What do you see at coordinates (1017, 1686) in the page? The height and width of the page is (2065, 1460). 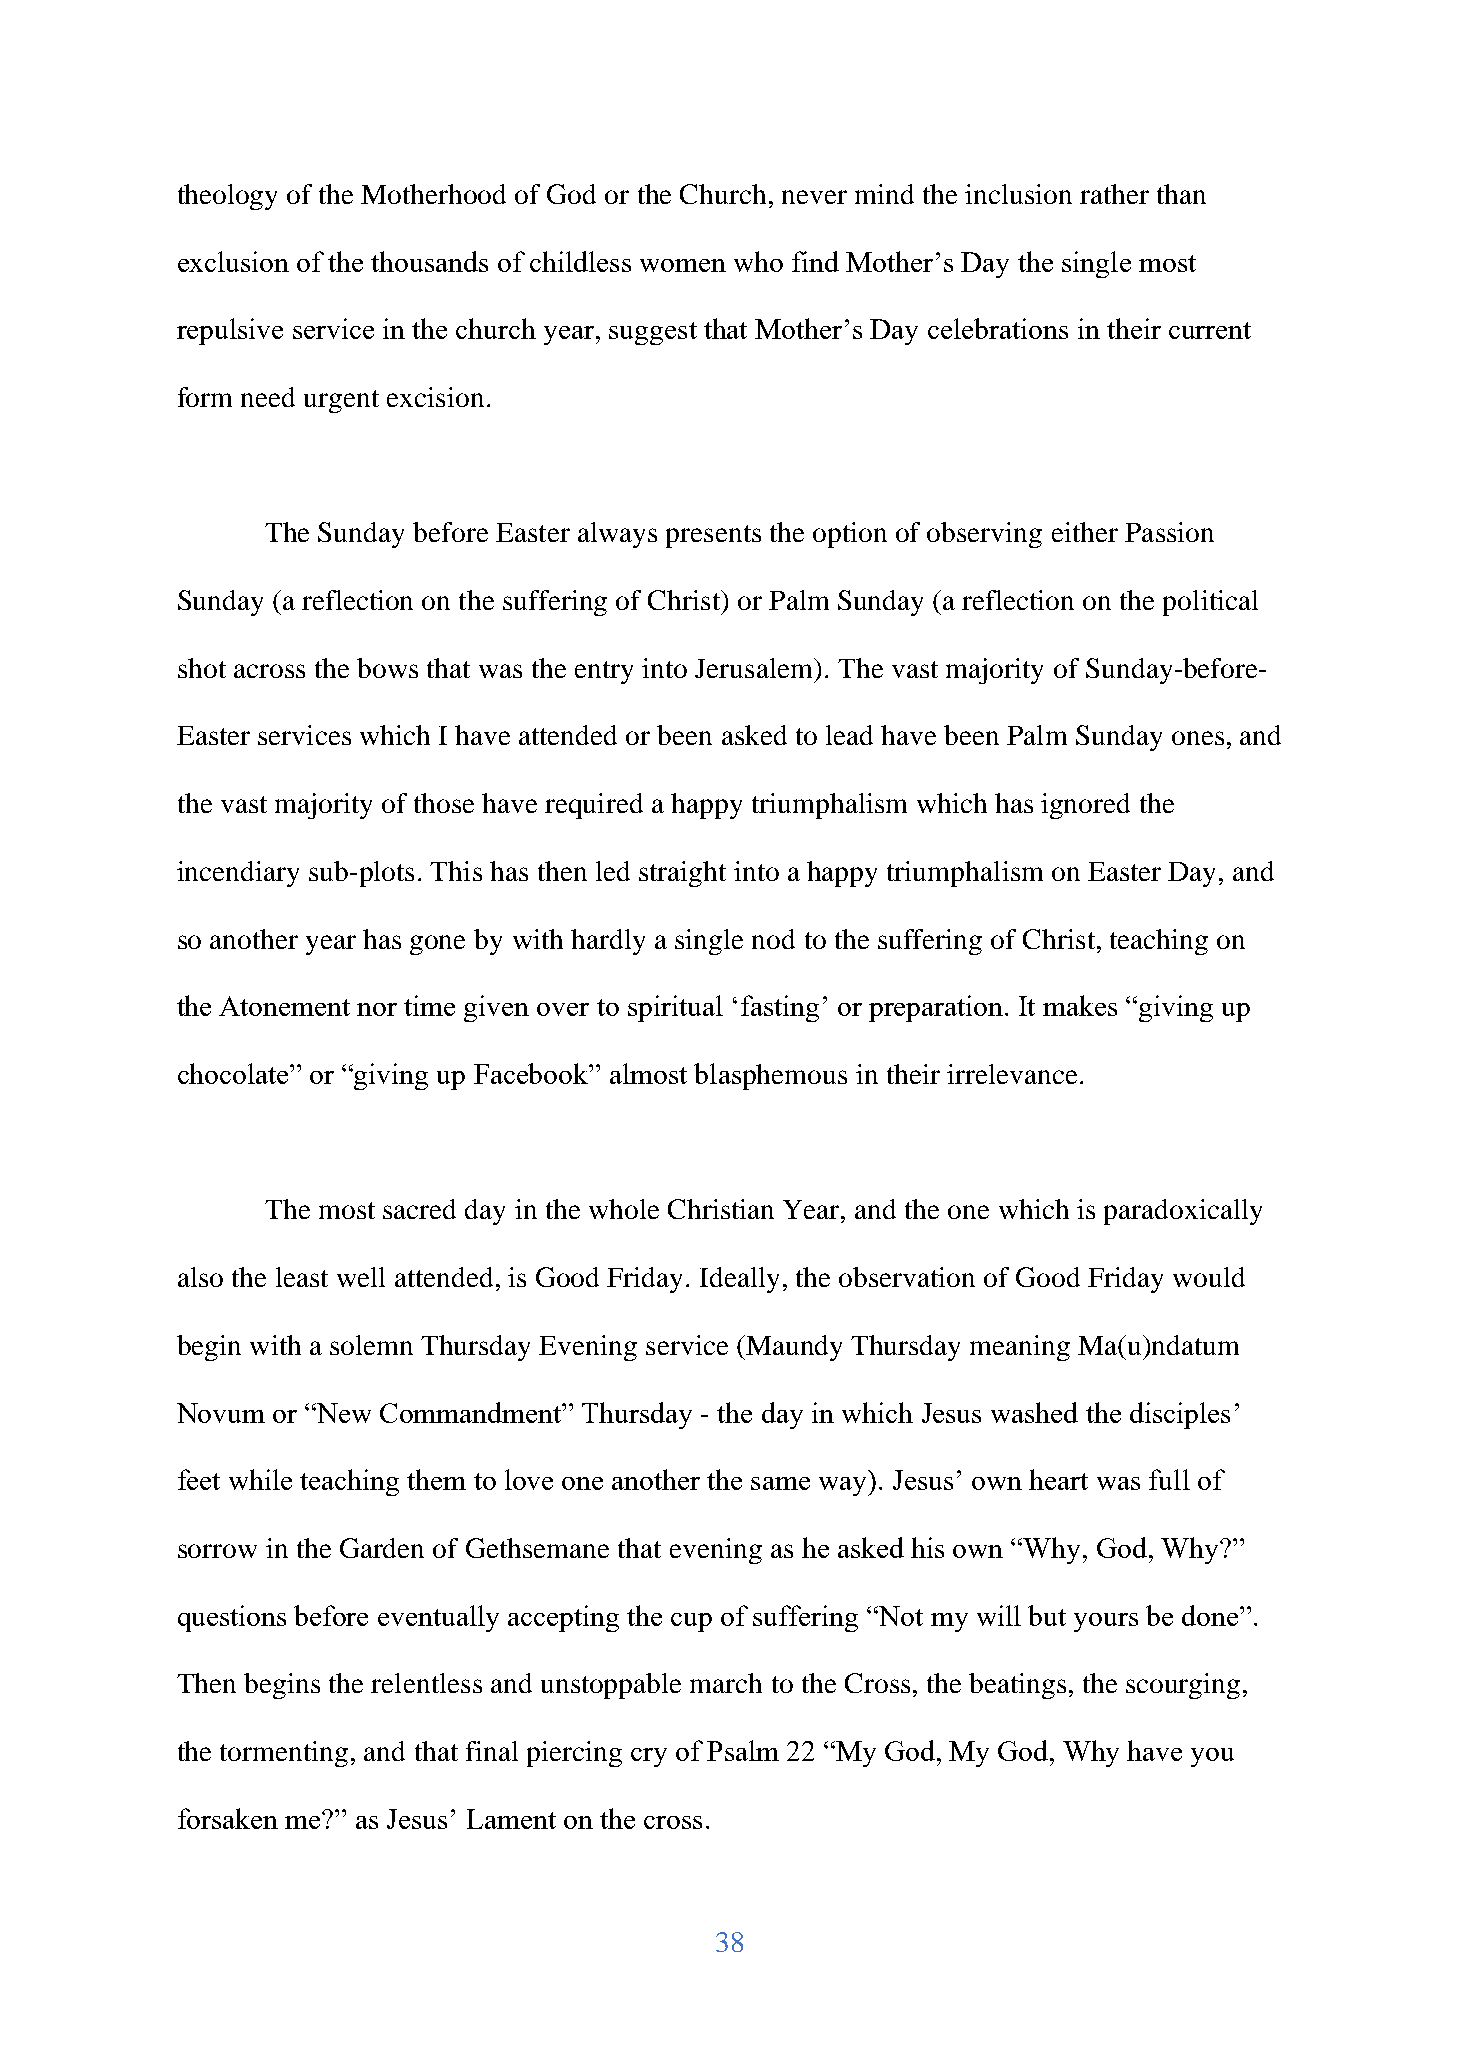 I see `beatings` at bounding box center [1017, 1686].
